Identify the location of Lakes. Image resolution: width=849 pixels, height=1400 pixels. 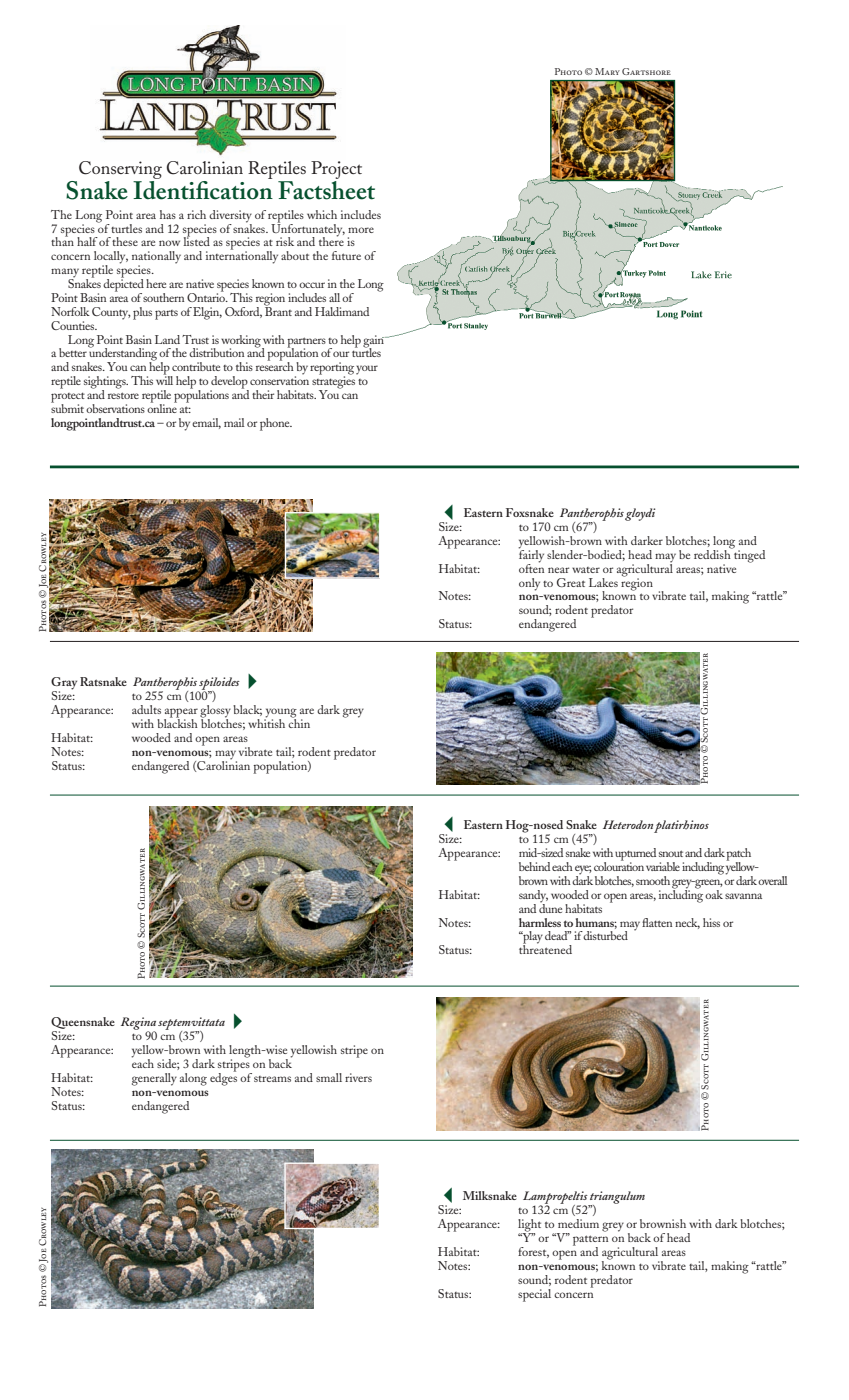
(603, 582).
